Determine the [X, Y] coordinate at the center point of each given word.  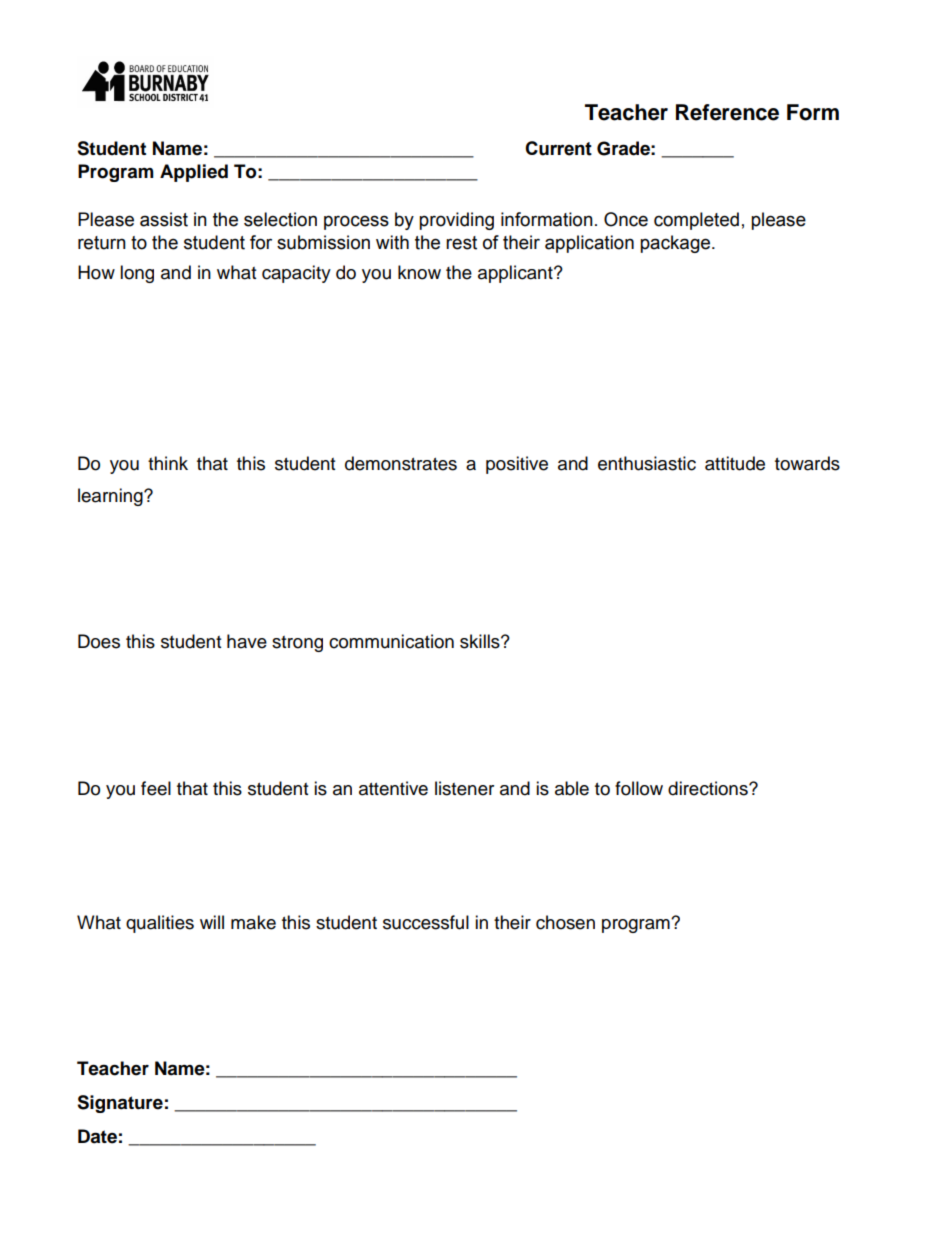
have [247, 641]
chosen [565, 922]
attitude [735, 463]
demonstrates [401, 463]
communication [391, 641]
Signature [120, 1104]
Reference [727, 112]
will [212, 922]
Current [558, 148]
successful [426, 922]
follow [639, 788]
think [168, 463]
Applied [194, 173]
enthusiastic [647, 463]
